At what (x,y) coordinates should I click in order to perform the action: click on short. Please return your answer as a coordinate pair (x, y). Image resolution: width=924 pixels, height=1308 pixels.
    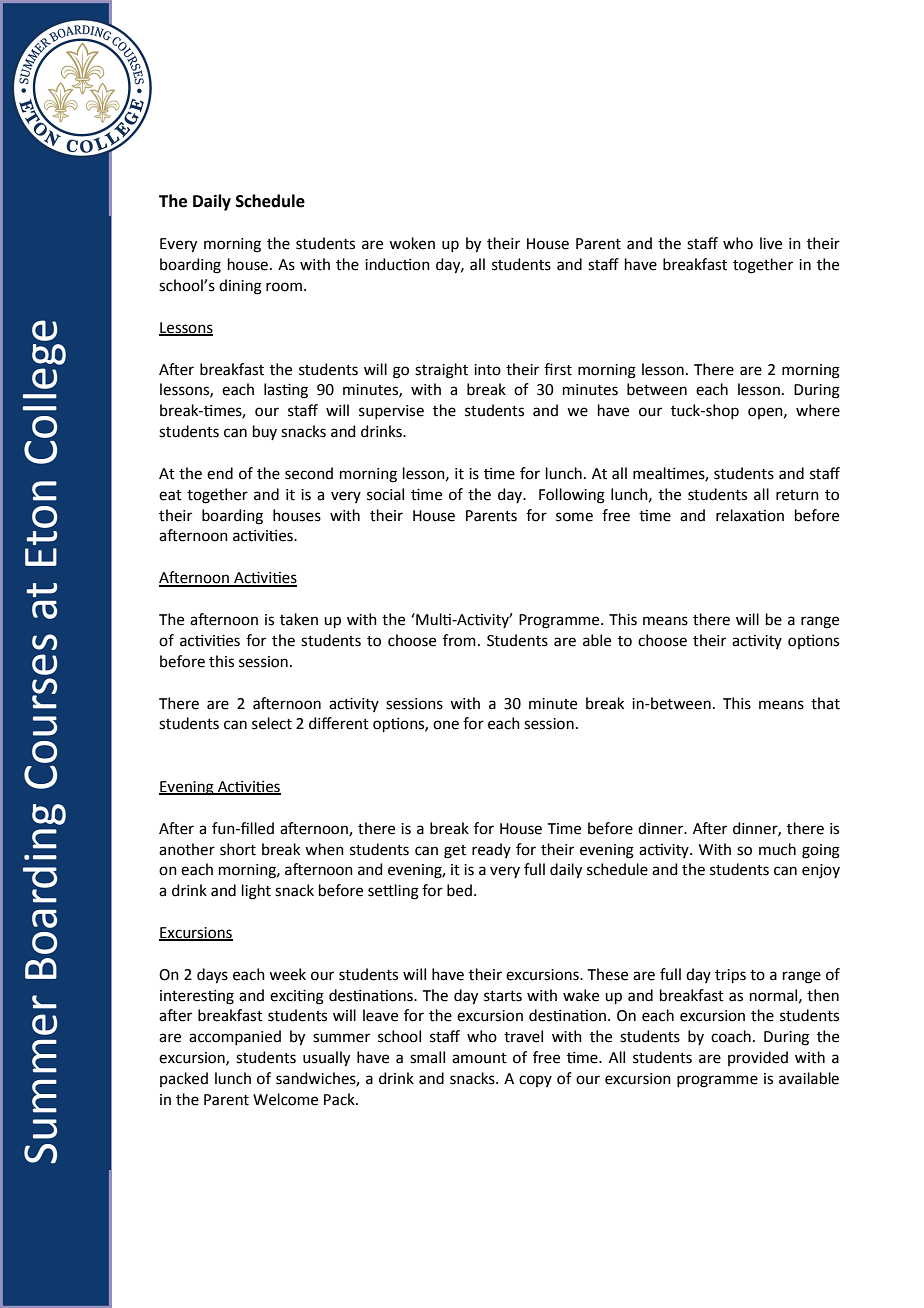
    Looking at the image, I should click on (238, 849).
